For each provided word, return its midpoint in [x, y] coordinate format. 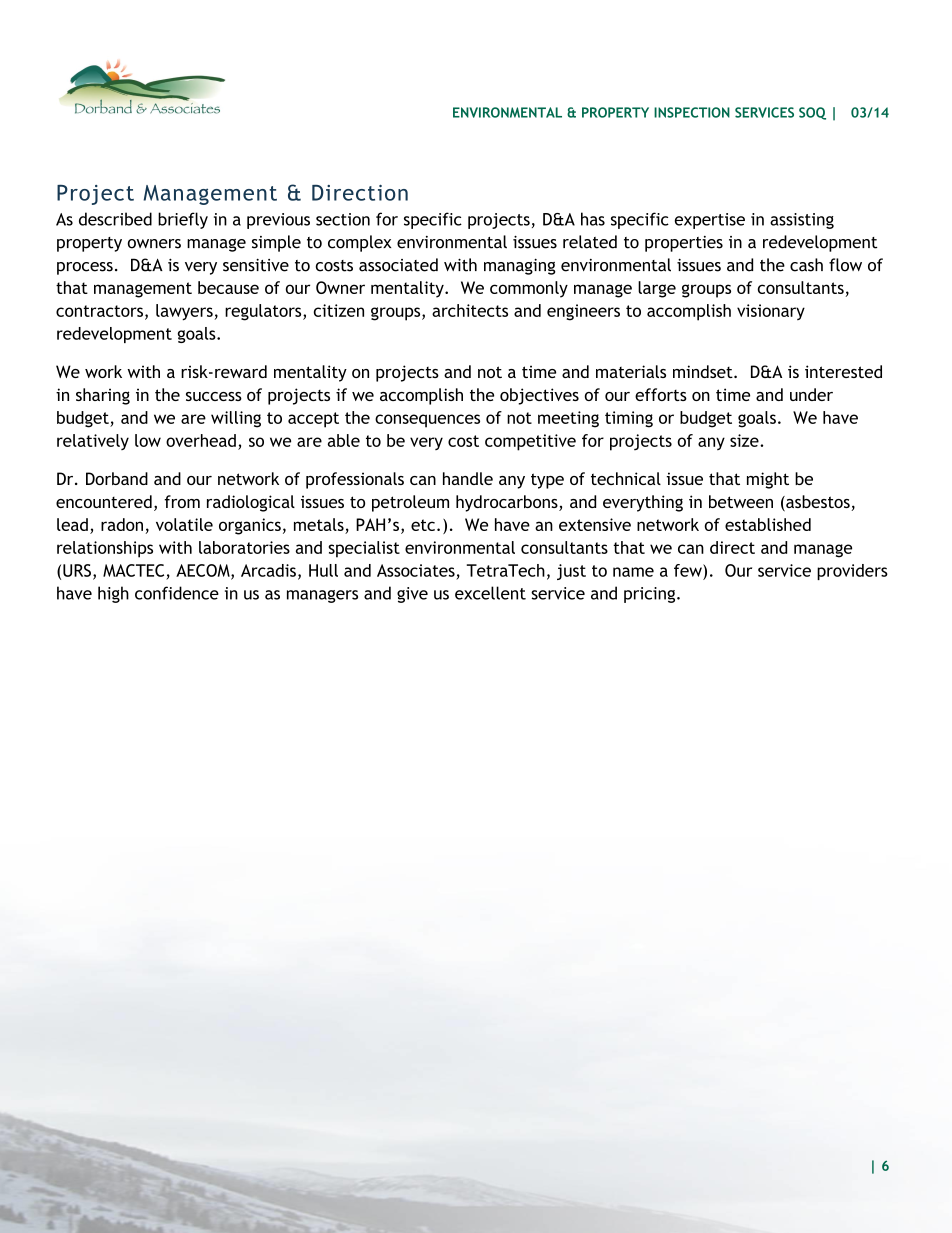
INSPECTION [692, 112]
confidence [177, 593]
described [115, 219]
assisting [802, 221]
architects [470, 310]
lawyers [184, 312]
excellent [490, 593]
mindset [704, 371]
